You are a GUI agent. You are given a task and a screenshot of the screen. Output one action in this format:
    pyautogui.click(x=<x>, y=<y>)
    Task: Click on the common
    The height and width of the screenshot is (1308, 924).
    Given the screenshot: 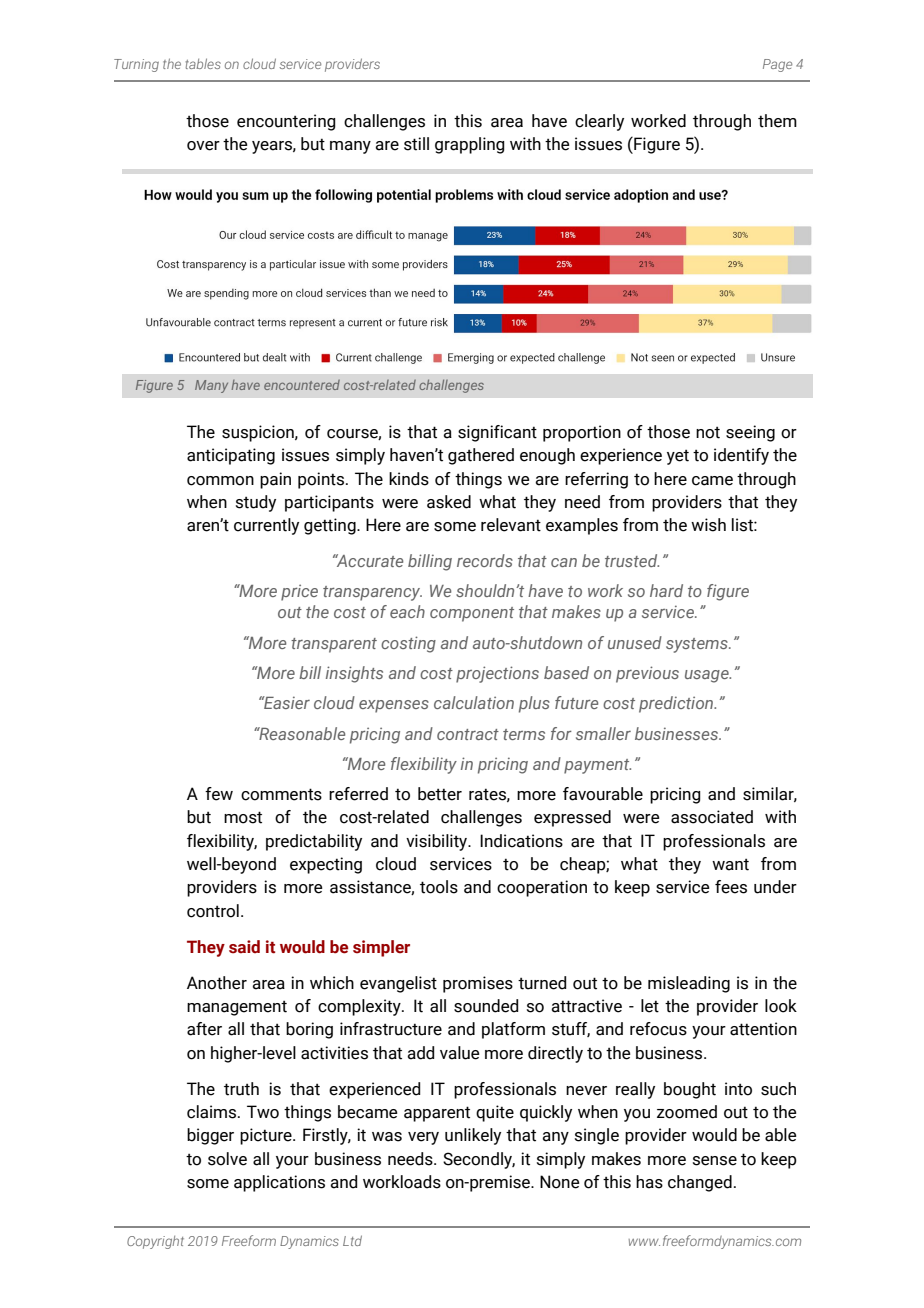 What is the action you would take?
    pyautogui.click(x=220, y=481)
